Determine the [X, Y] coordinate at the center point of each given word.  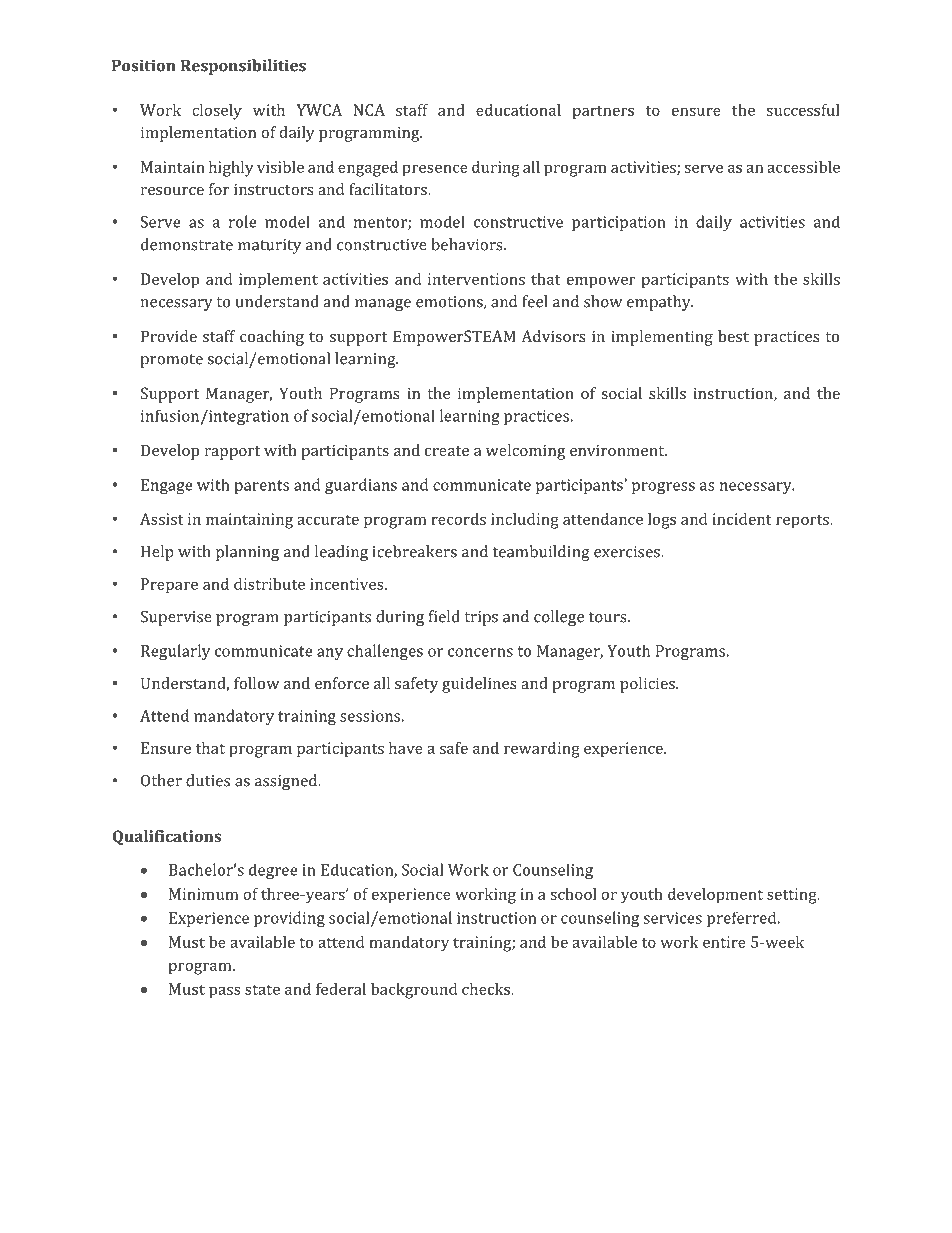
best [733, 336]
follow [256, 683]
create [447, 451]
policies [648, 685]
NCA [369, 110]
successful [803, 110]
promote [171, 361]
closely [217, 112]
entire [724, 942]
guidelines [479, 685]
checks [487, 989]
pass [224, 992]
